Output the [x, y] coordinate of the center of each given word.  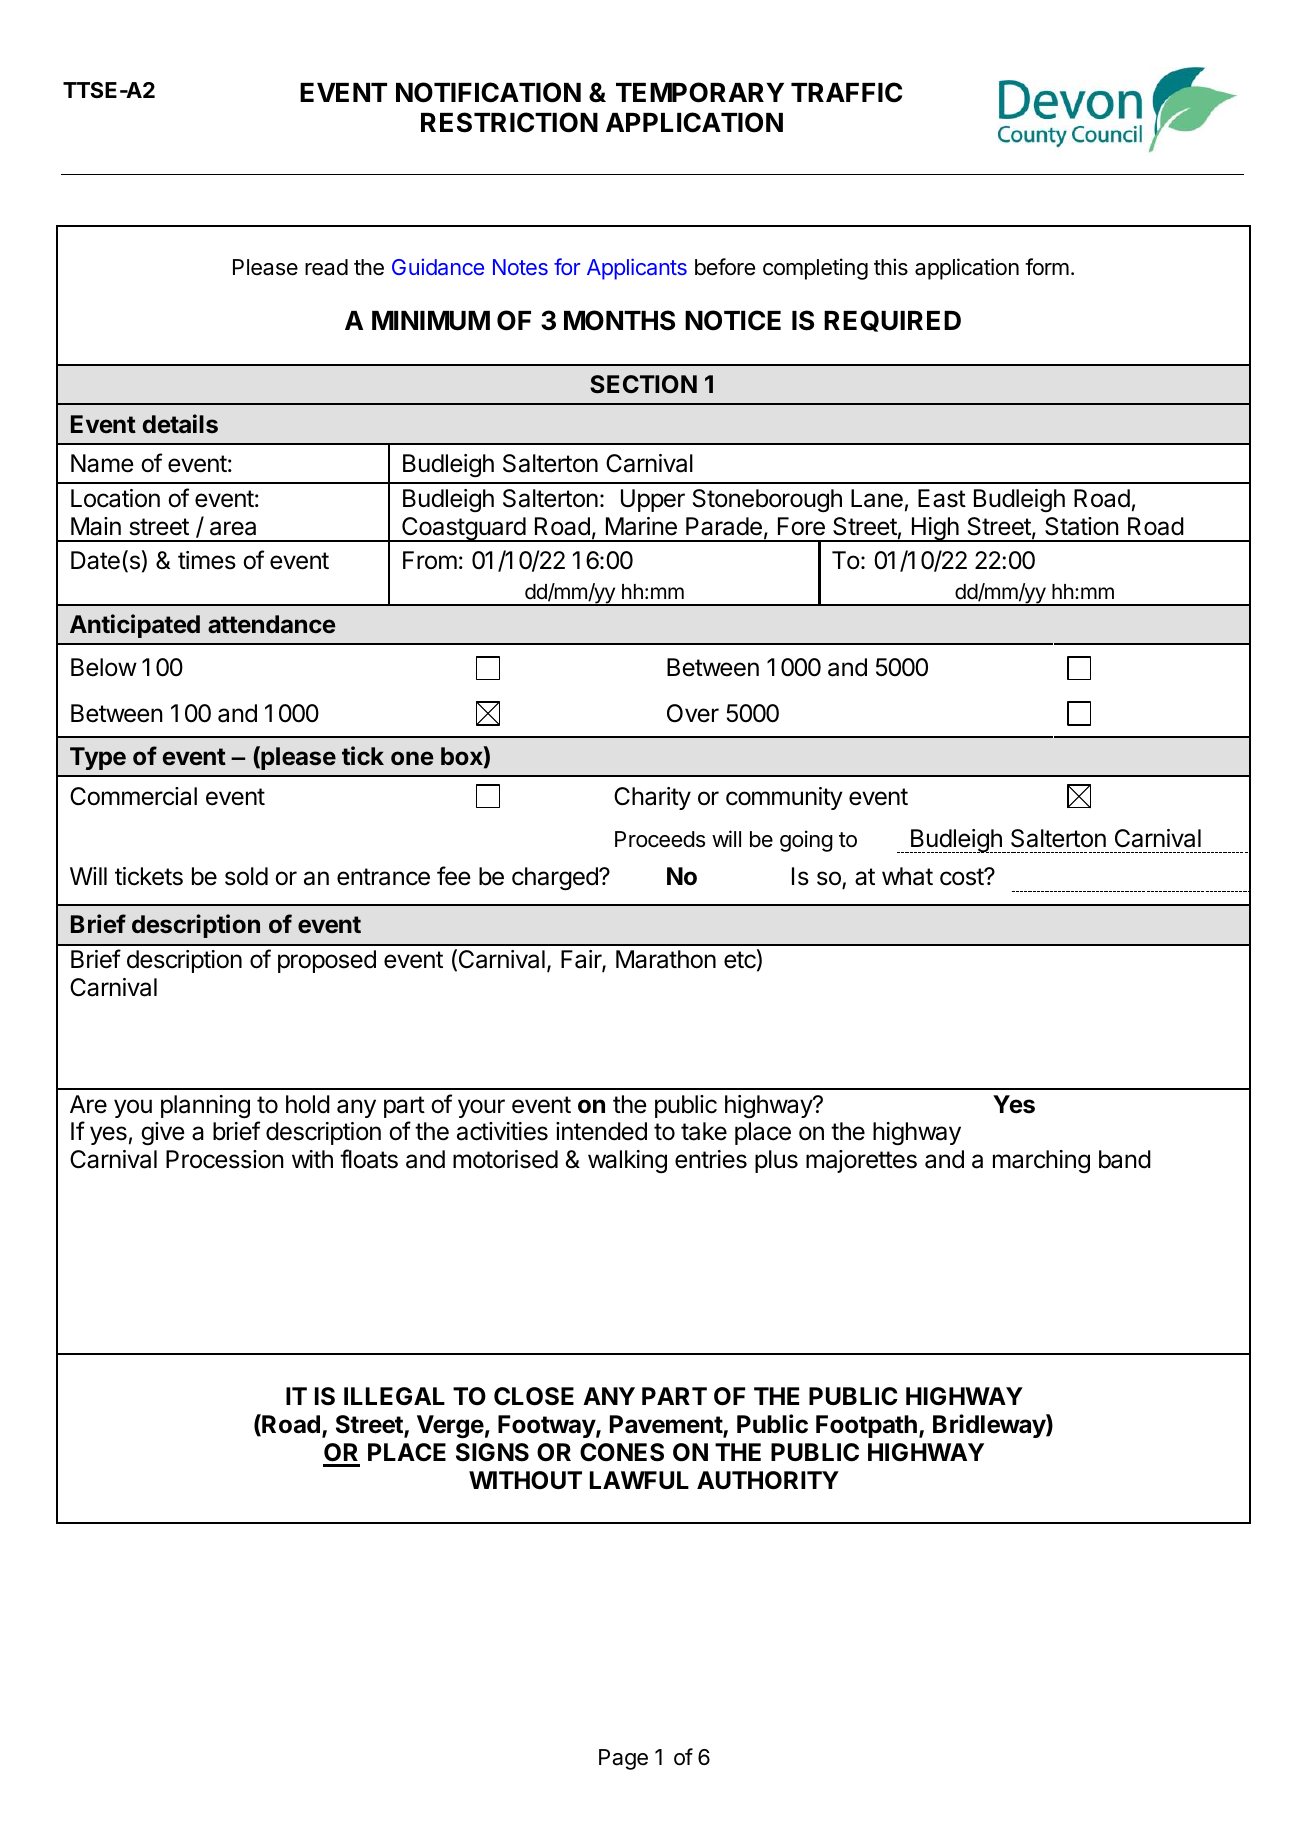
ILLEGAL [394, 1396]
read [326, 267]
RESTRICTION [509, 122]
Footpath [866, 1426]
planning [205, 1107]
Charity [652, 798]
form [1047, 267]
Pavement [667, 1425]
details [180, 424]
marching [1041, 1162]
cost [962, 877]
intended [601, 1131]
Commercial [133, 796]
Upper [653, 500]
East [942, 498]
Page [623, 1759]
